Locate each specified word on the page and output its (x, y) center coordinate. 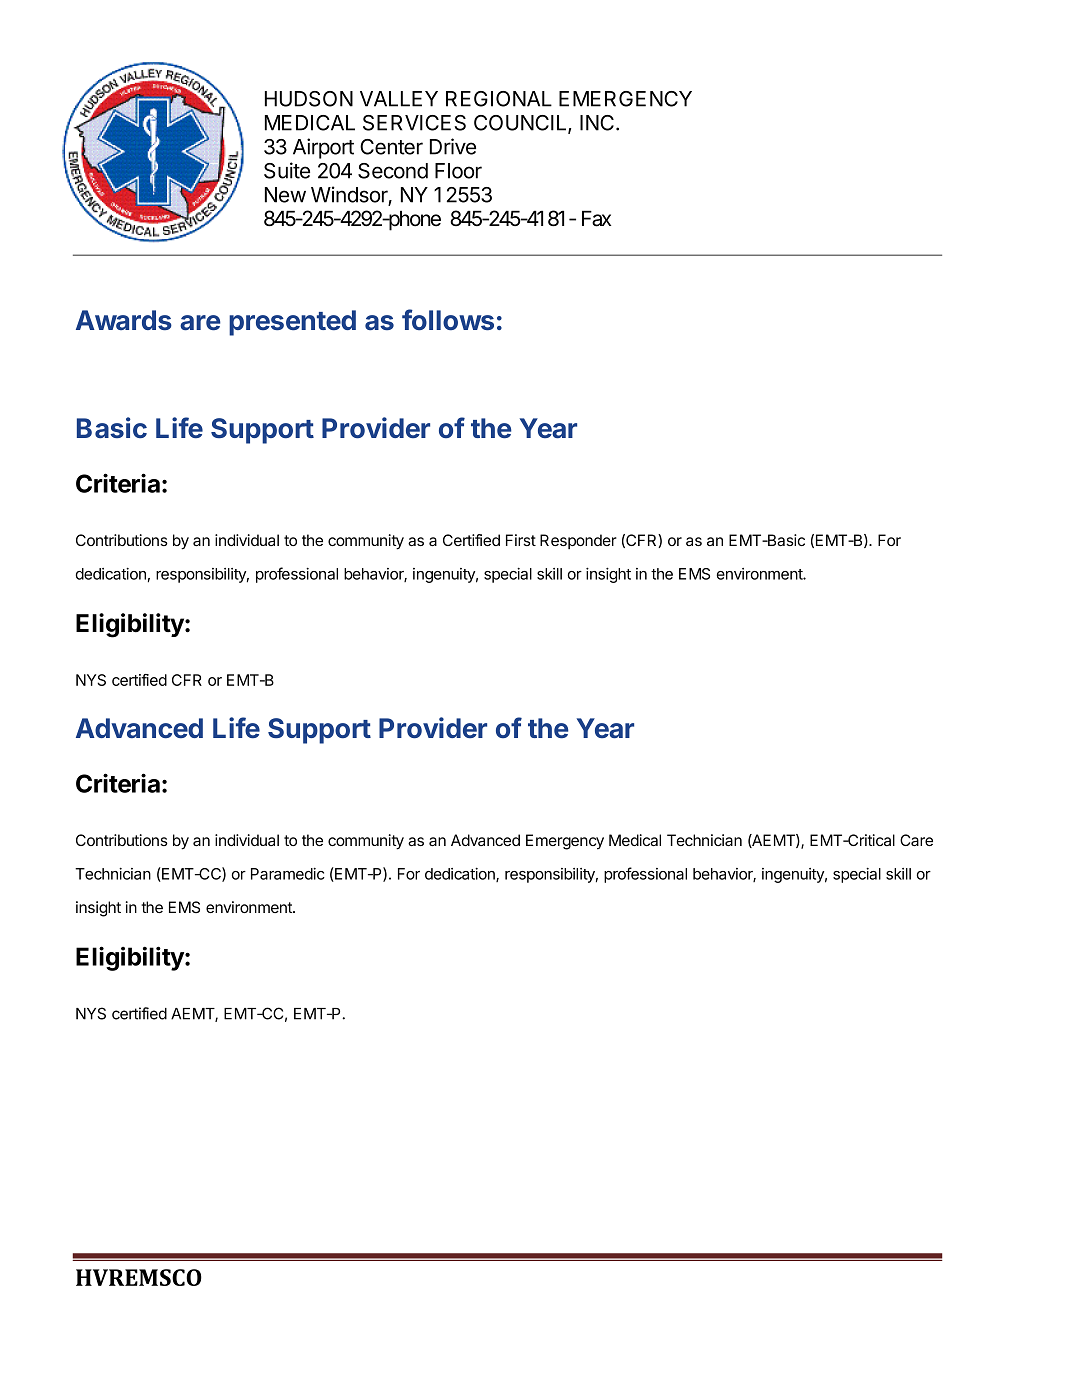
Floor (458, 171)
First (521, 540)
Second (393, 171)
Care (916, 840)
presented (292, 323)
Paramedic (288, 873)
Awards (124, 320)
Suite (287, 170)
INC (597, 123)
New (285, 195)
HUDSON (309, 99)
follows (448, 320)
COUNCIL (521, 124)
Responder (578, 541)
